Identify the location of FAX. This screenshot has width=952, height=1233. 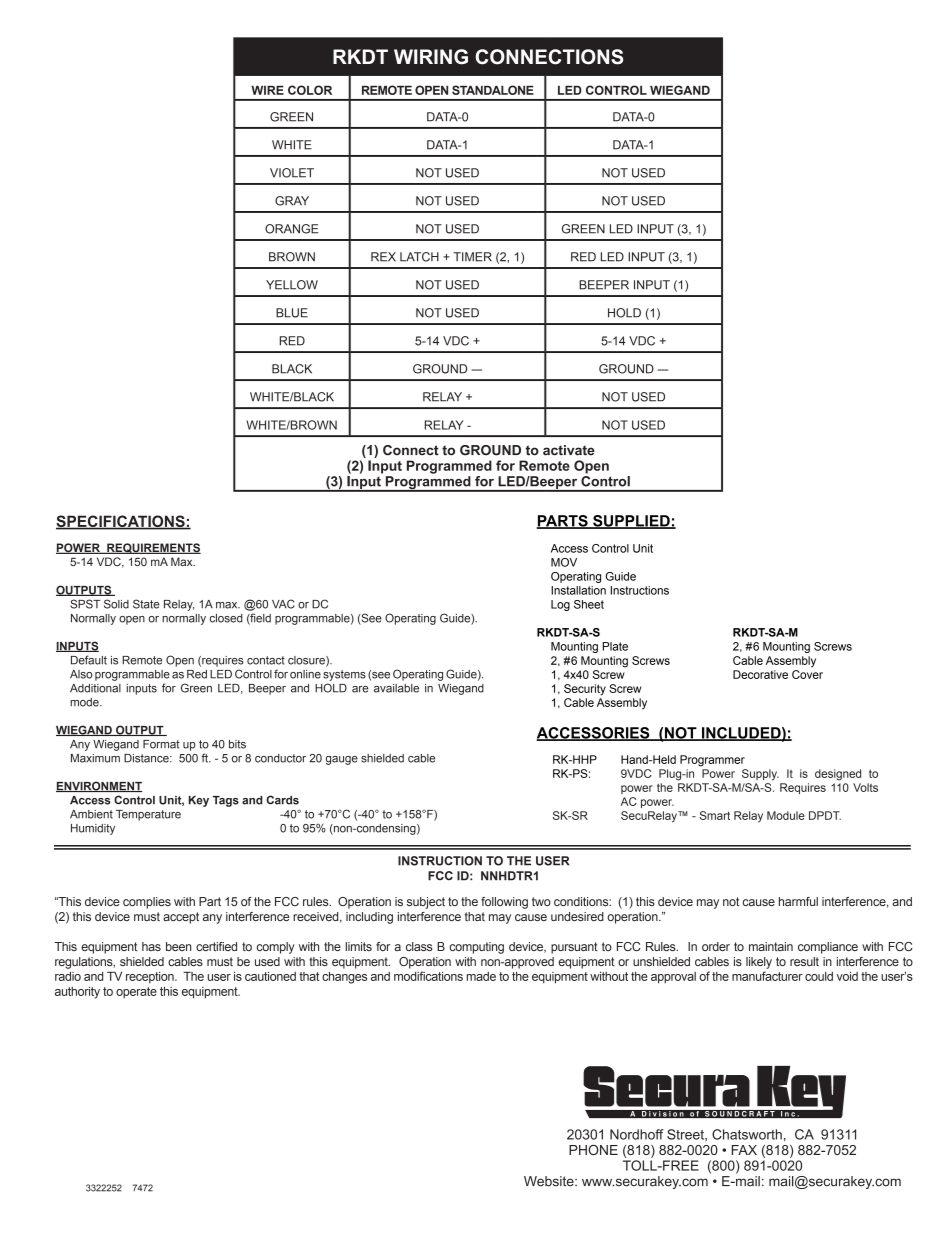
(744, 1150).
